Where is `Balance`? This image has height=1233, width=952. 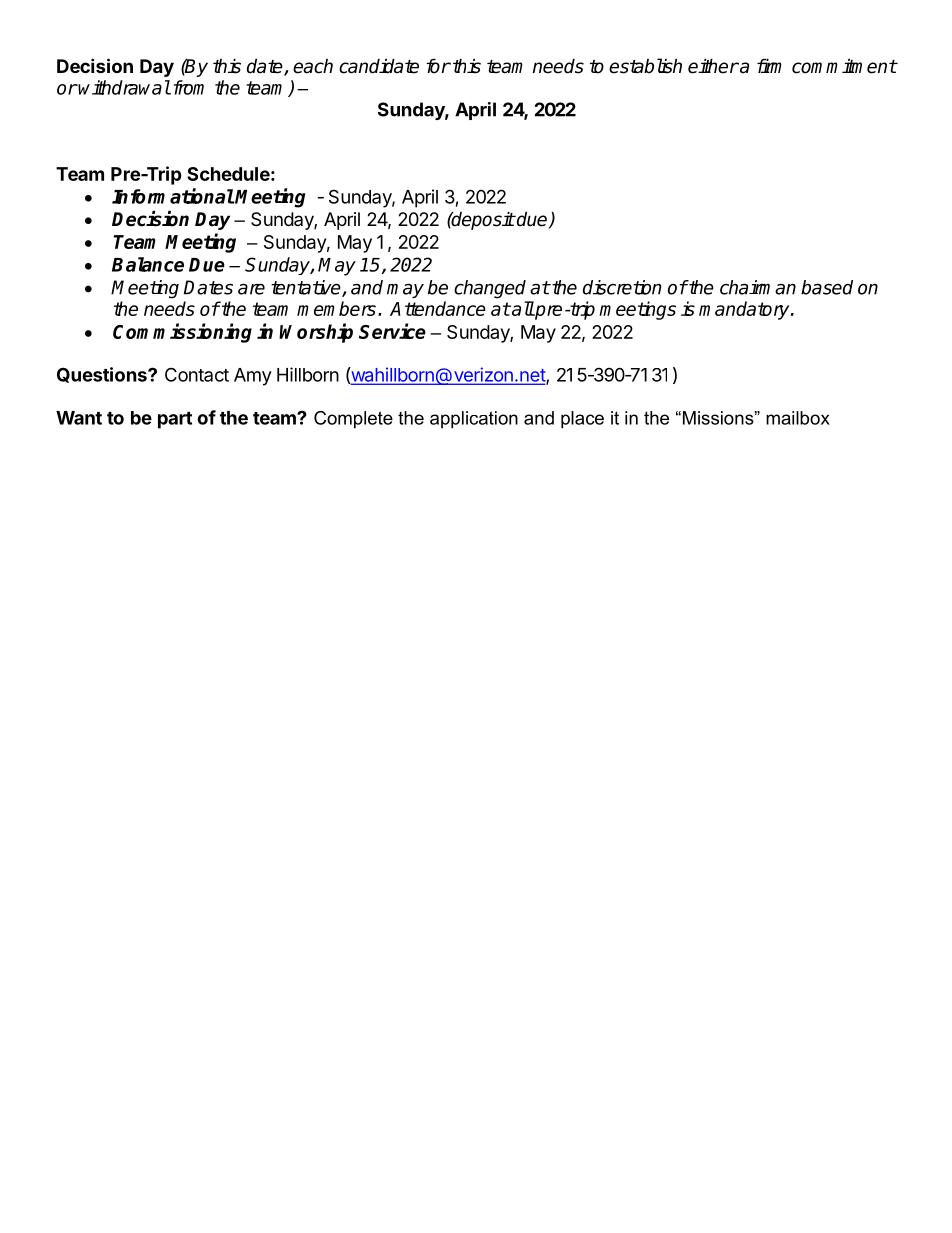
Balance is located at coordinates (148, 264).
